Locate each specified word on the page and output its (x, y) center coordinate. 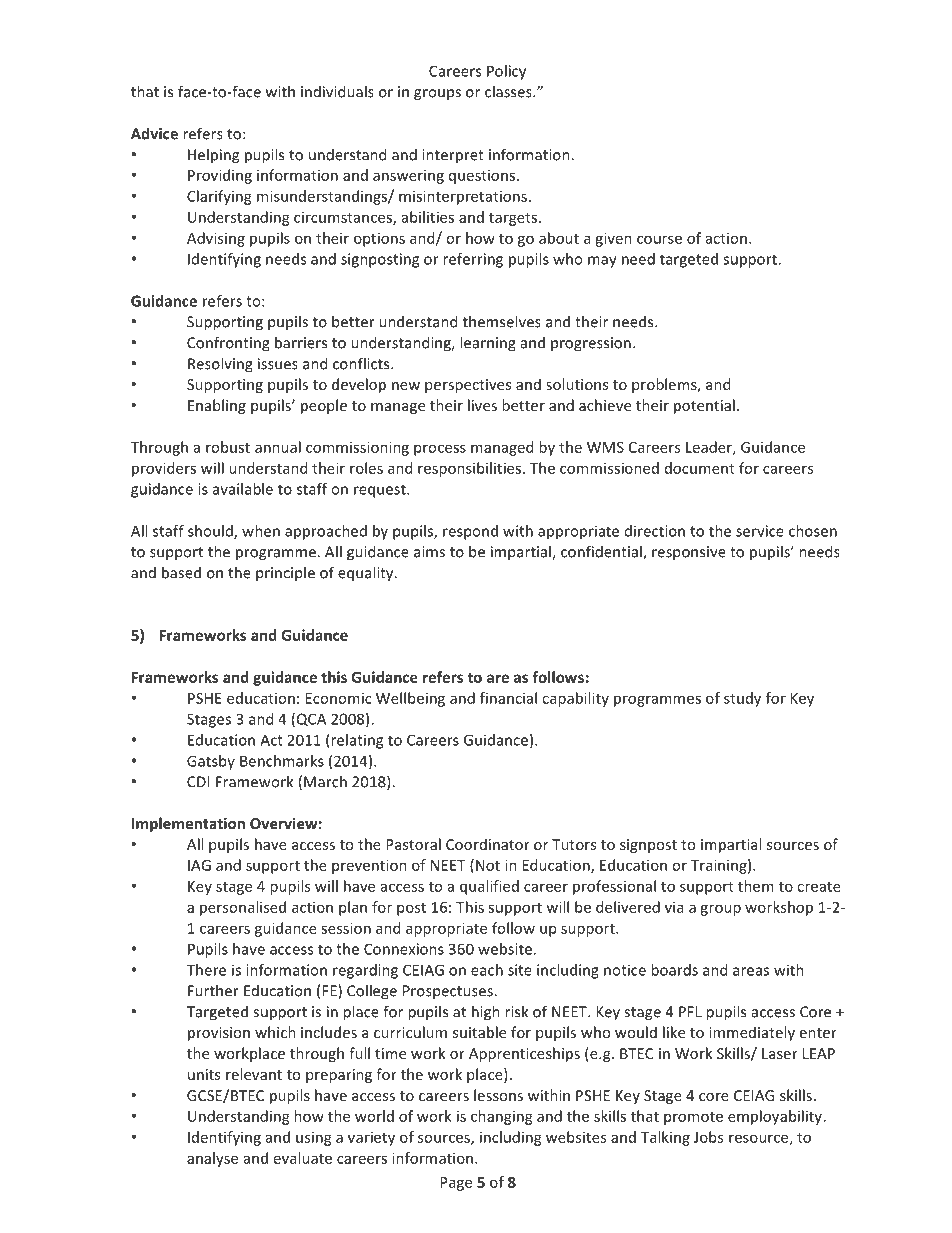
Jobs (708, 1137)
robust (228, 447)
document (700, 468)
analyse (212, 1159)
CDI (198, 782)
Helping (213, 156)
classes (509, 91)
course (659, 239)
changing (502, 1117)
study (742, 699)
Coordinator (488, 844)
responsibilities (469, 469)
